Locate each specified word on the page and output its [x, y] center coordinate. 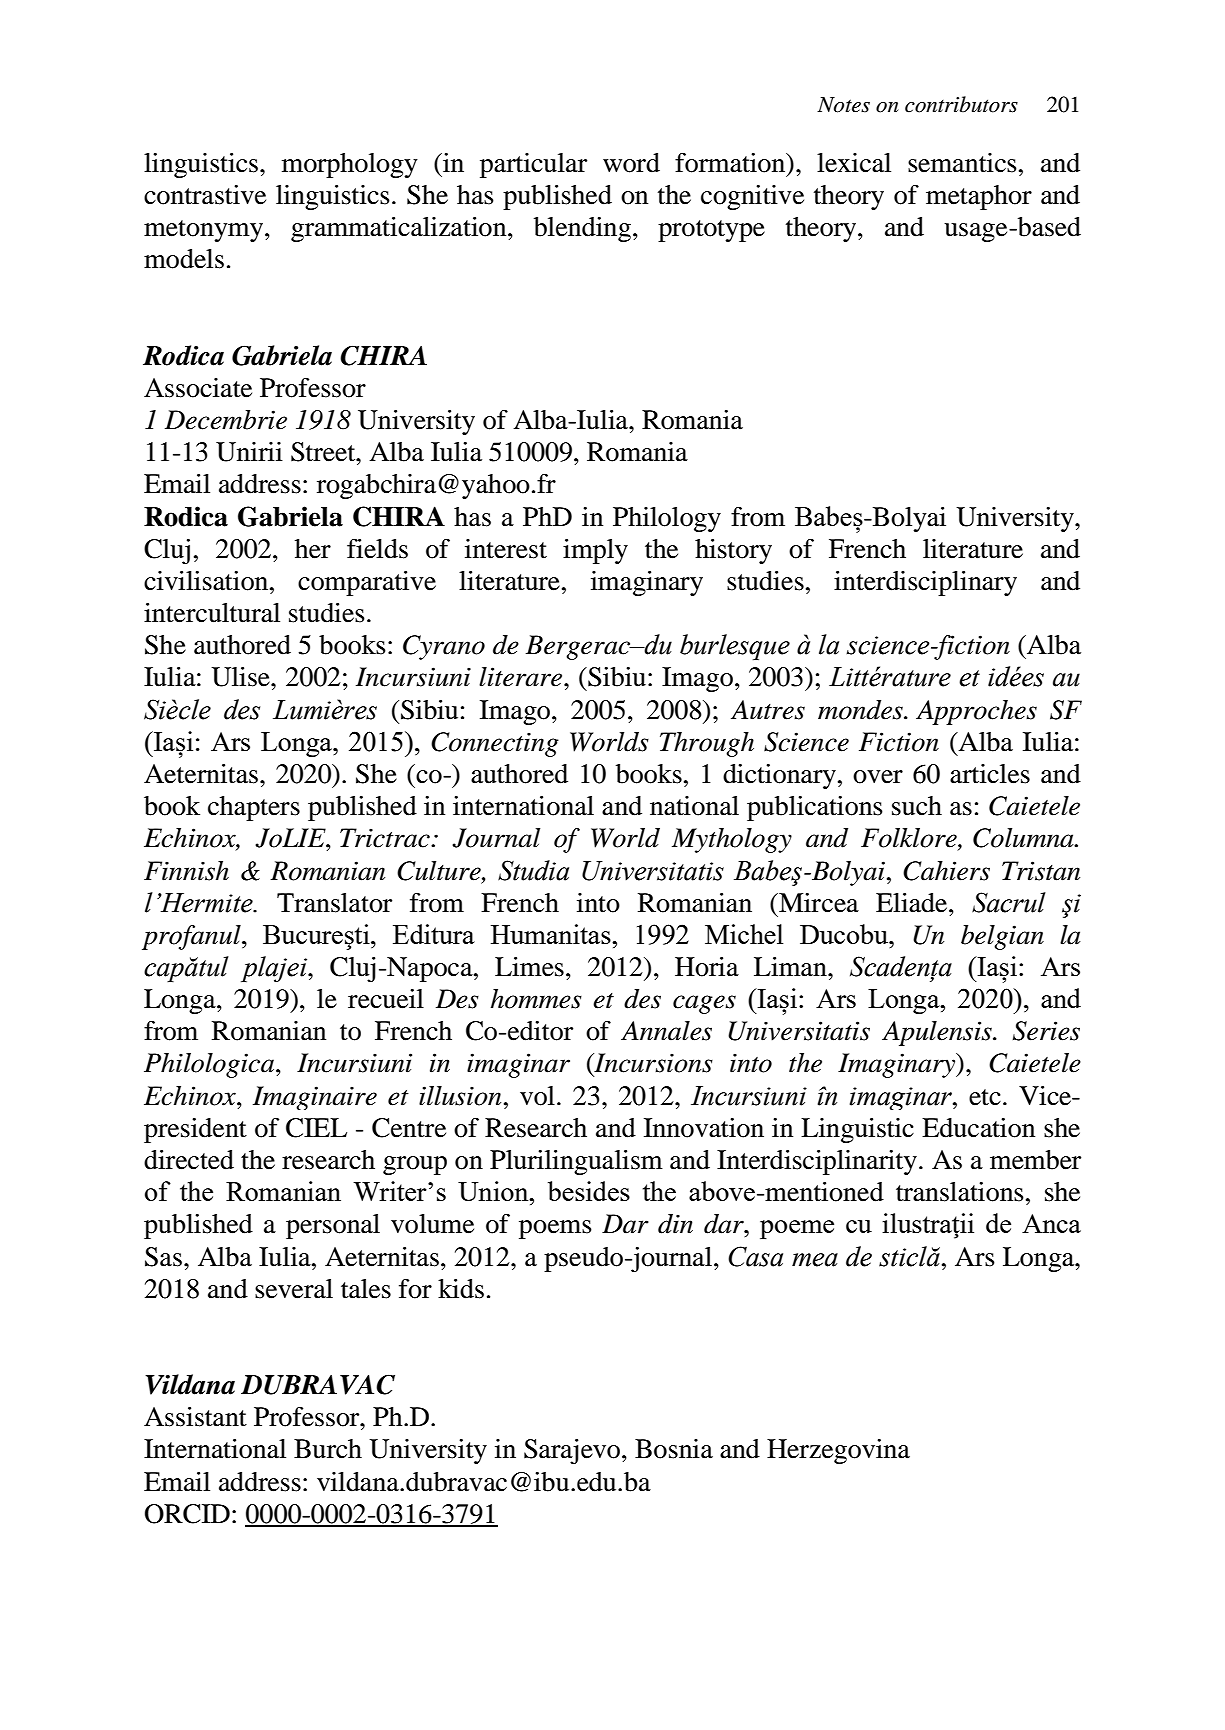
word [631, 163]
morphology [350, 165]
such [917, 806]
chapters [254, 808]
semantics [962, 163]
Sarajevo [573, 1451]
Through [707, 744]
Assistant [195, 1417]
